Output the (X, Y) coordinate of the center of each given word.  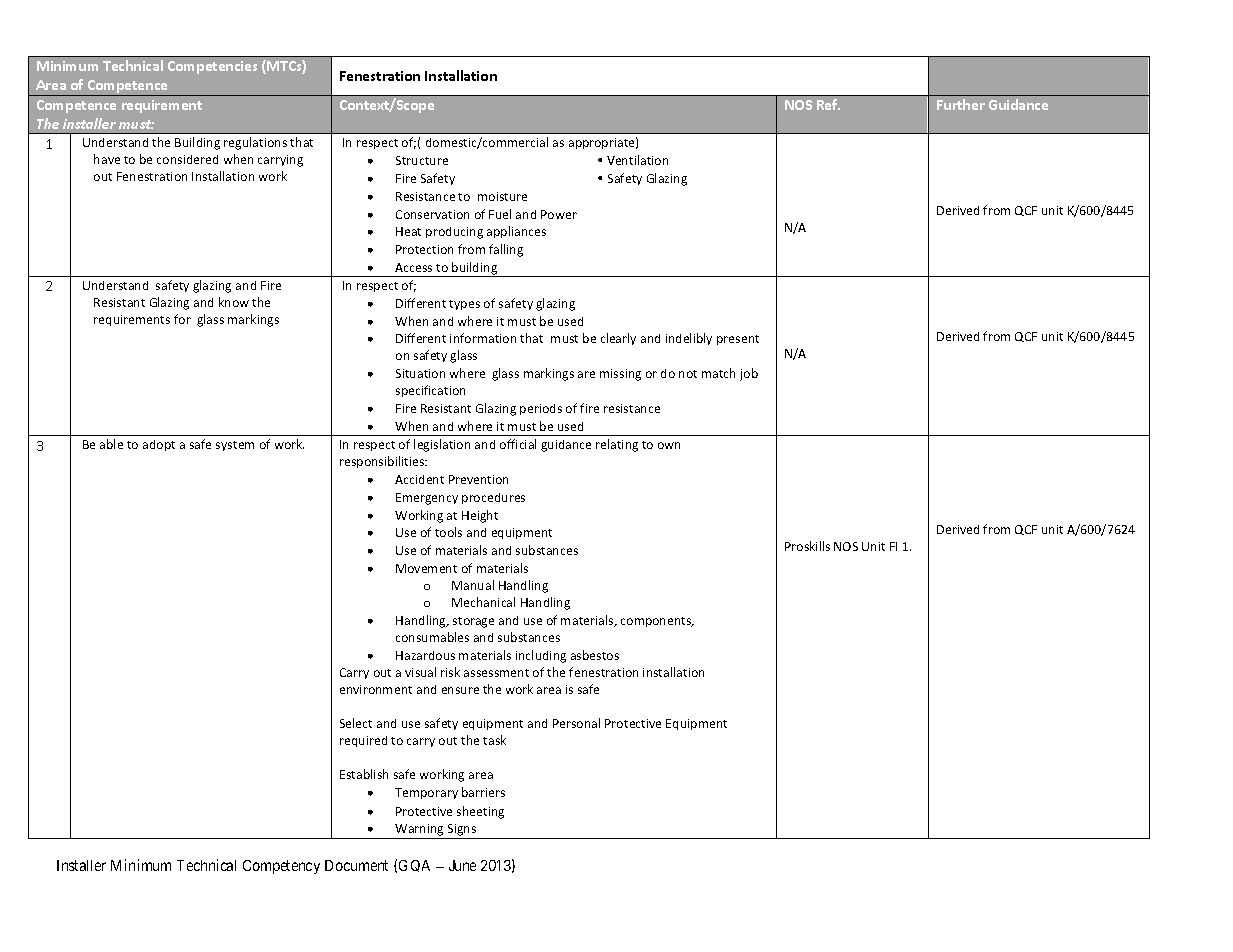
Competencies (212, 67)
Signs (462, 831)
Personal (576, 723)
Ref (828, 104)
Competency (281, 867)
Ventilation (637, 160)
